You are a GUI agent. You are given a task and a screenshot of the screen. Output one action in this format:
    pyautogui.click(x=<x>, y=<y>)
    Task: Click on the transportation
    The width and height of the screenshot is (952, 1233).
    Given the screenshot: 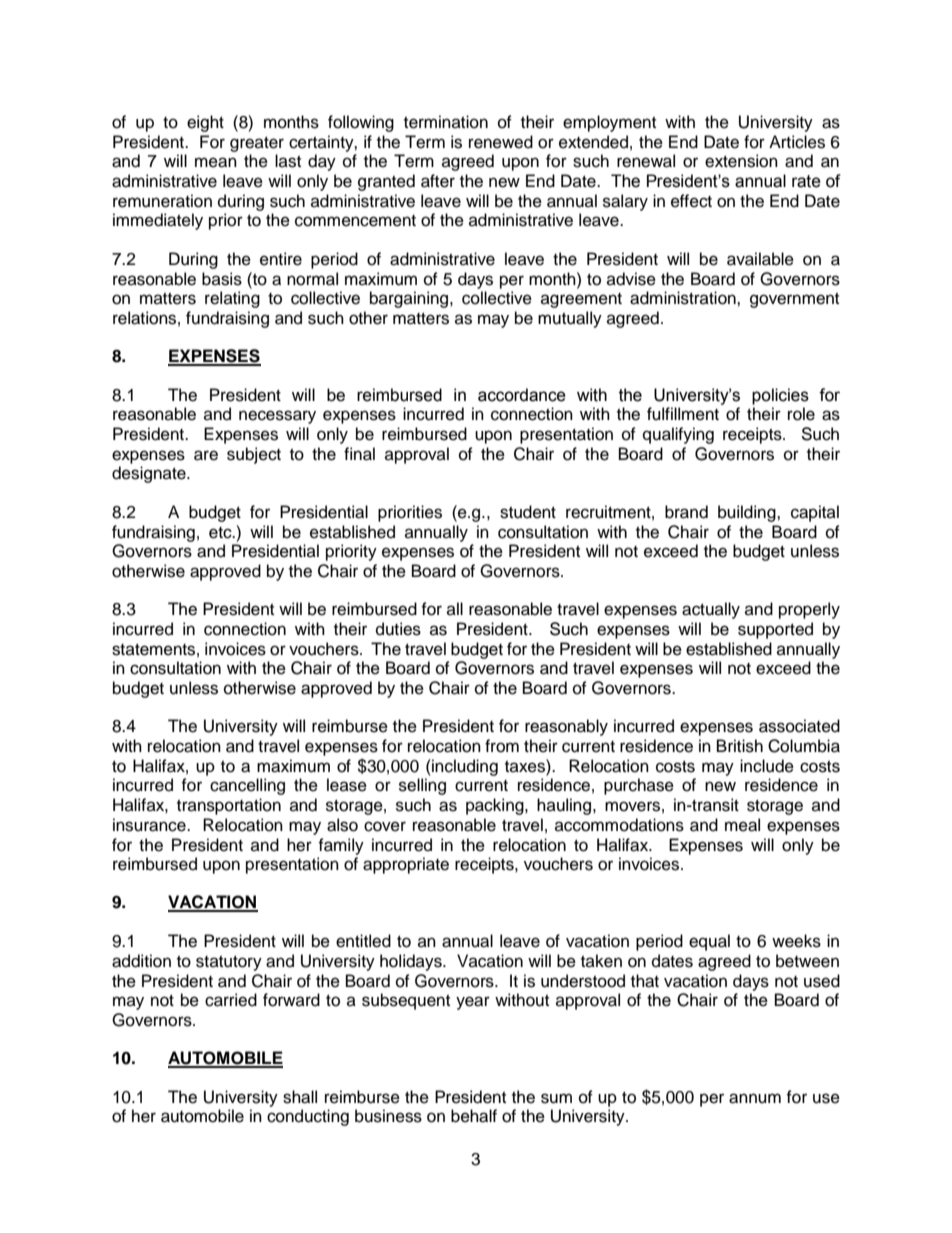 What is the action you would take?
    pyautogui.click(x=229, y=806)
